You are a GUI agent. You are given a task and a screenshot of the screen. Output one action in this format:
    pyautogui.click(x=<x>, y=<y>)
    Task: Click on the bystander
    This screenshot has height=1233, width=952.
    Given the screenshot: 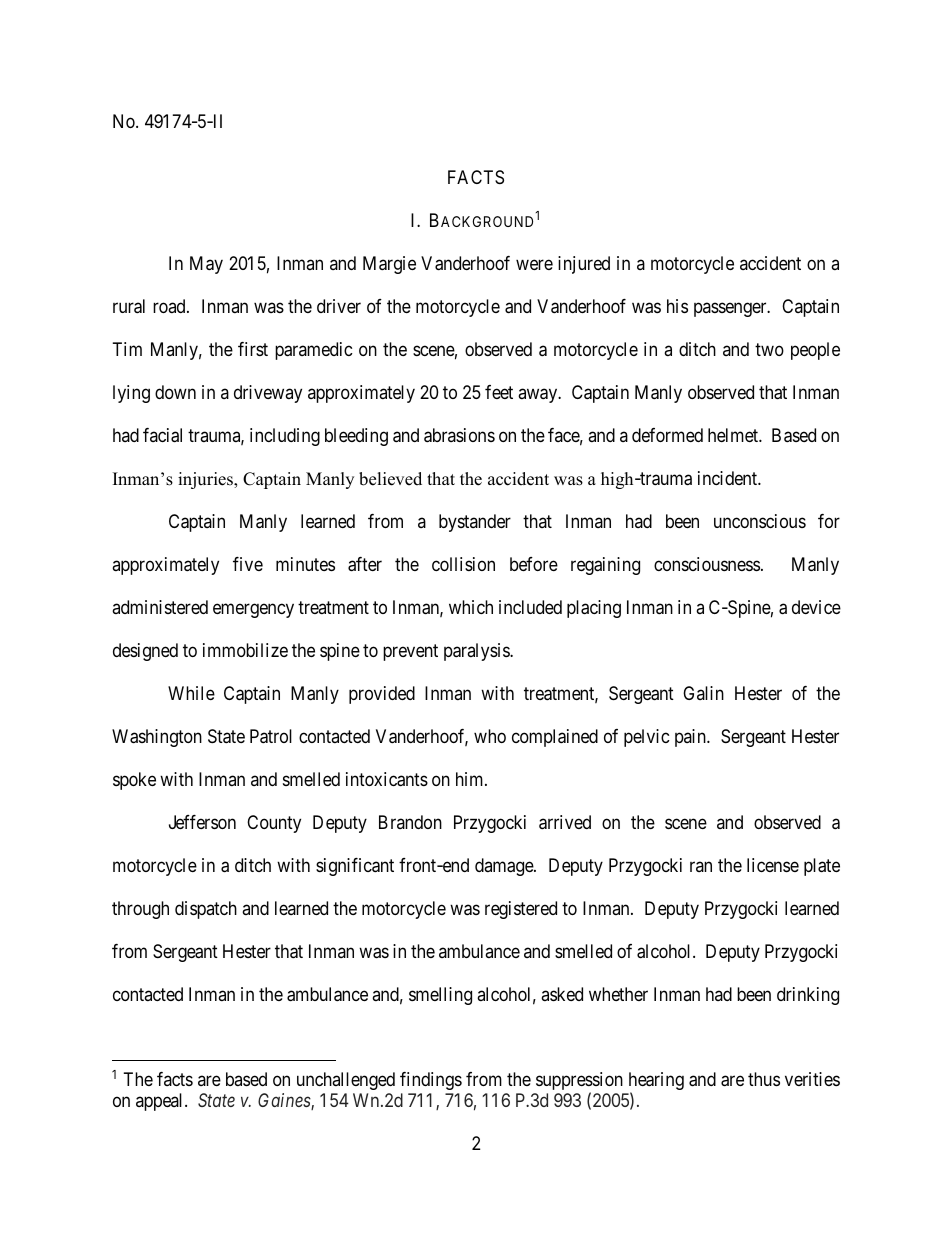 What is the action you would take?
    pyautogui.click(x=475, y=523)
